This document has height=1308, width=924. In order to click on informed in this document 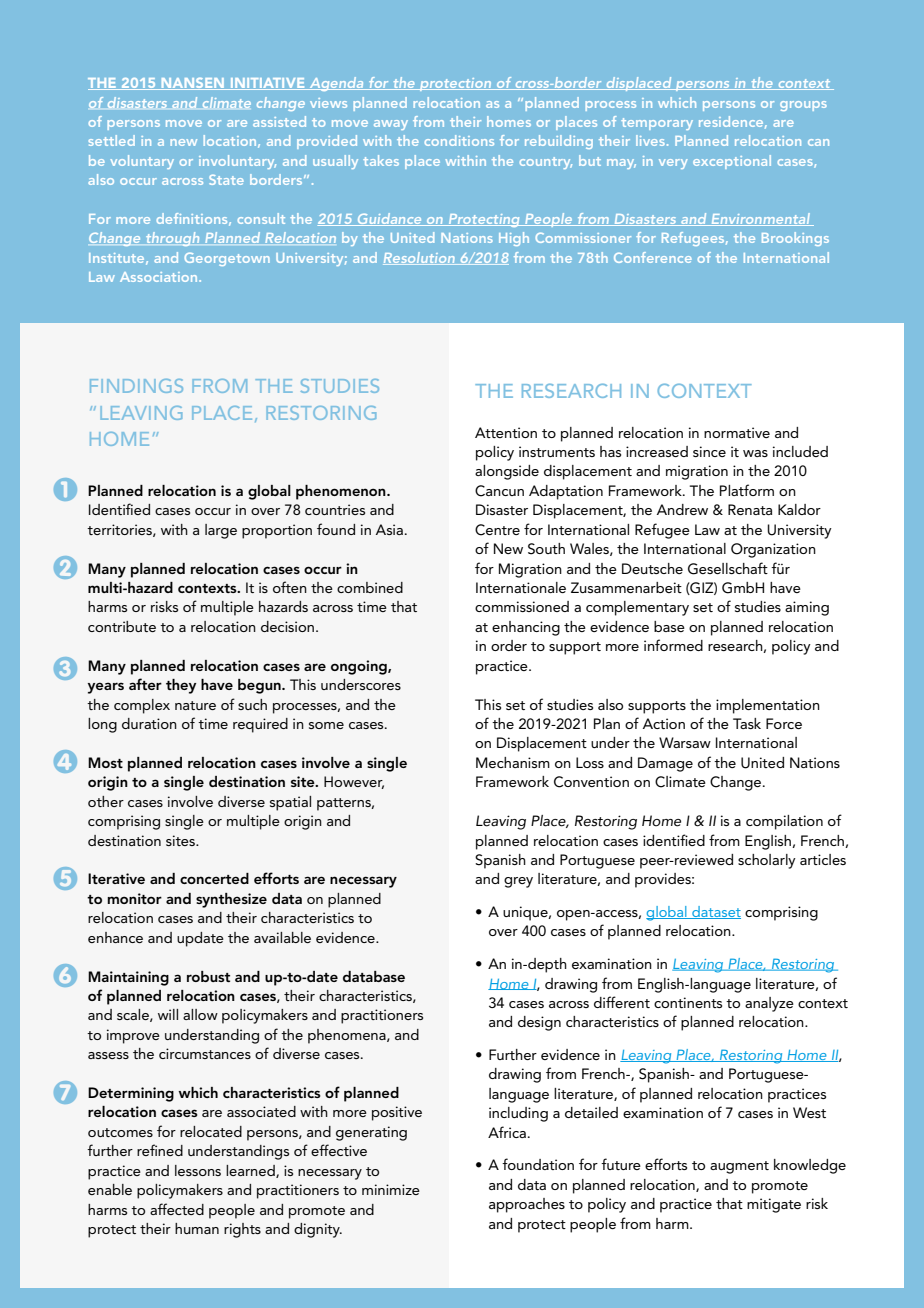, I will do `click(673, 645)`.
